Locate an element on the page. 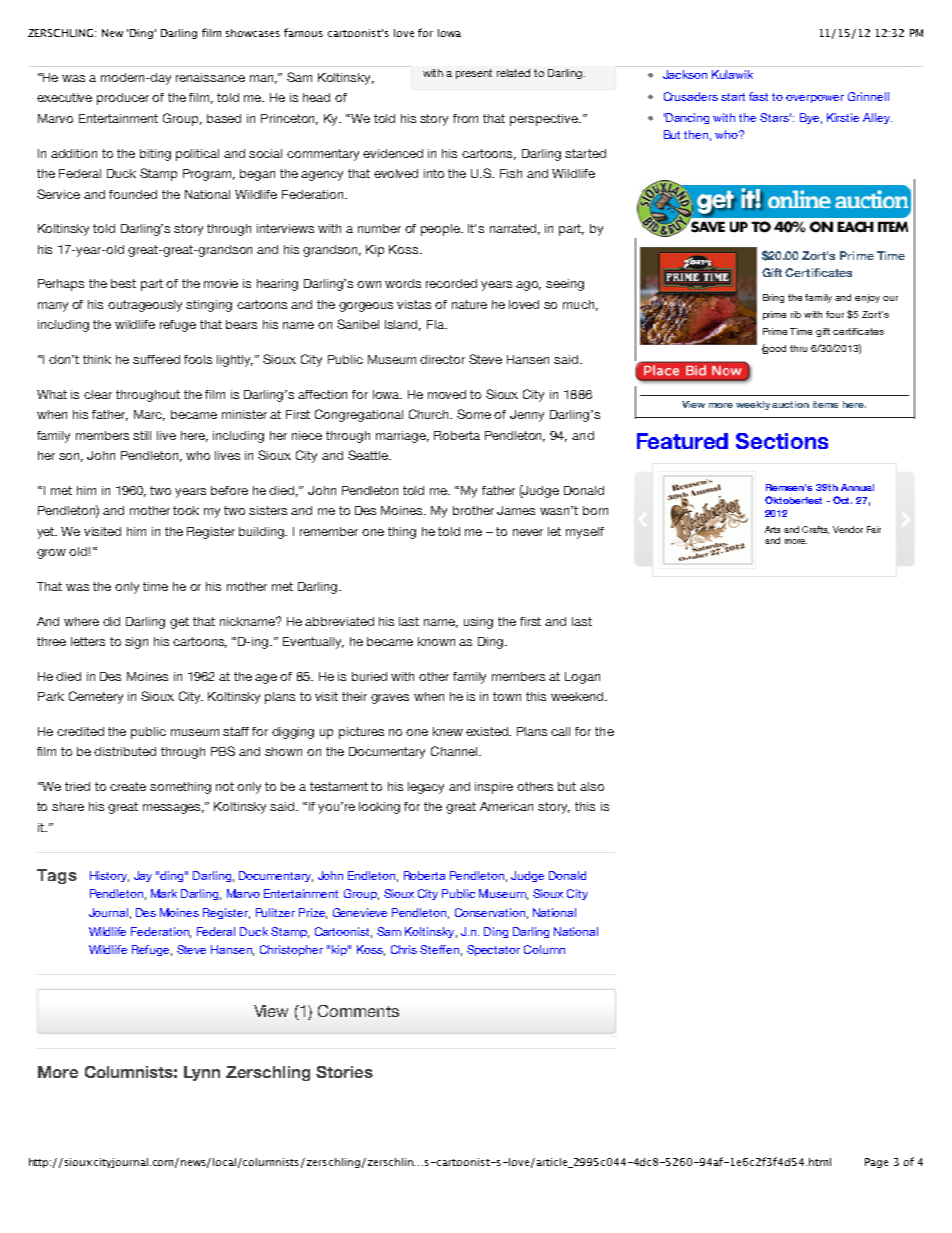 This page has height=1233, width=952. Jay is located at coordinates (143, 876).
